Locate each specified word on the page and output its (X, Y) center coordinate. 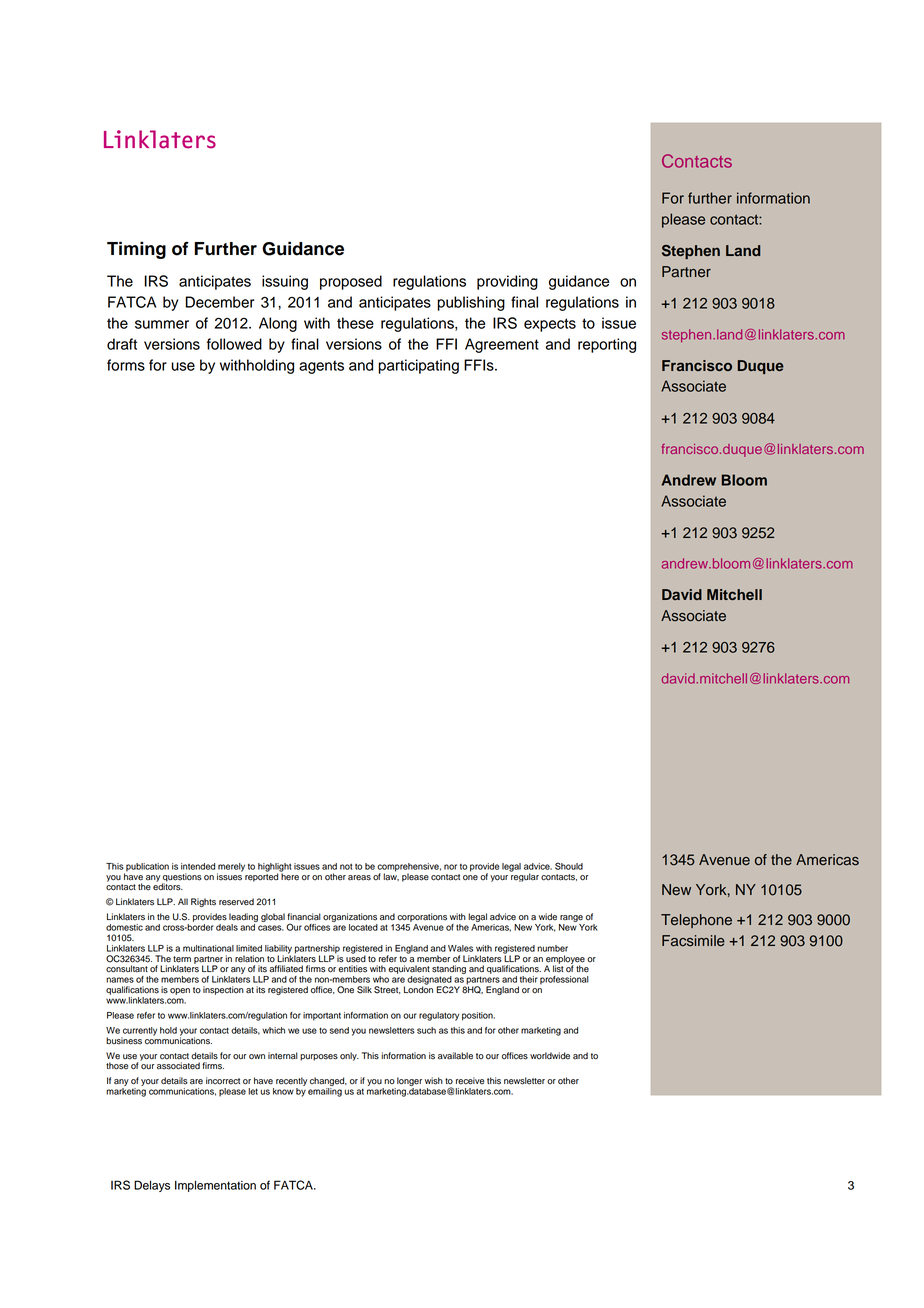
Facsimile (693, 941)
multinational (208, 948)
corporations (422, 917)
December (220, 302)
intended (198, 866)
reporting (607, 345)
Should (569, 866)
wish (434, 1081)
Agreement (502, 345)
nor (450, 867)
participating (418, 366)
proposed (351, 282)
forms (126, 365)
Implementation (215, 1186)
